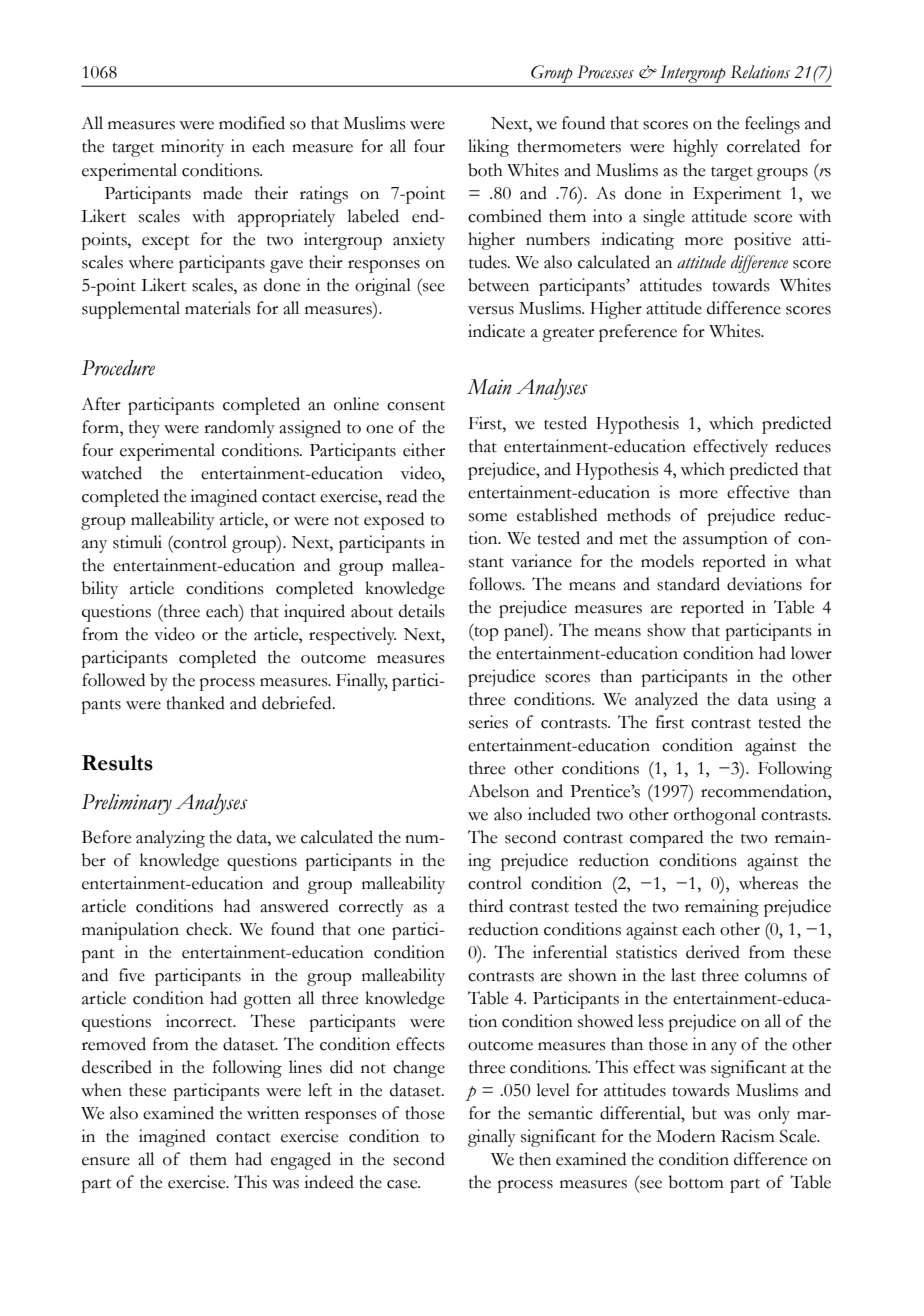 The height and width of the screenshot is (1316, 924). What do you see at coordinates (192, 148) in the screenshot?
I see `minority` at bounding box center [192, 148].
